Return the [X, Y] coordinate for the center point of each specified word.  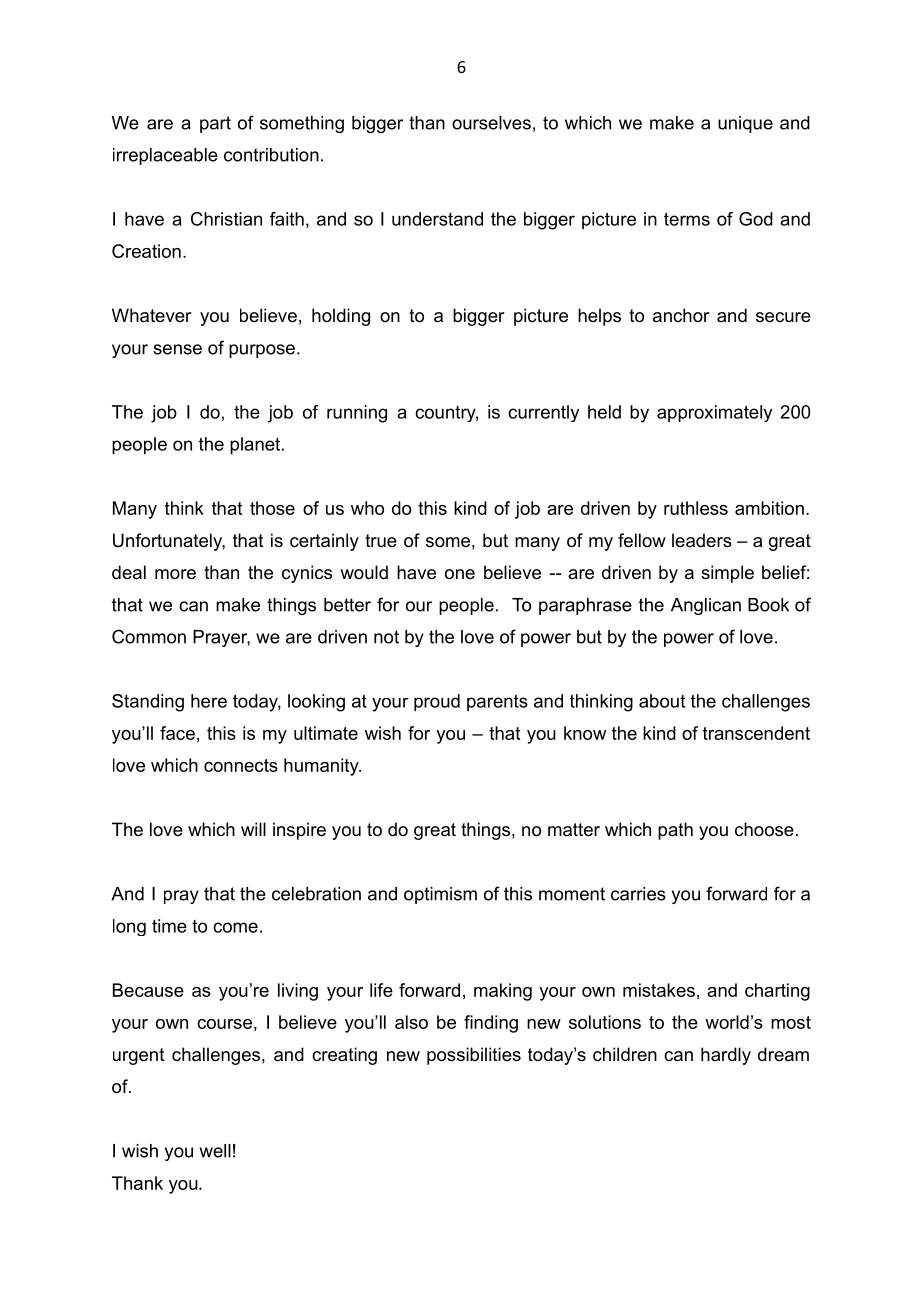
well [215, 1151]
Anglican [706, 606]
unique [745, 124]
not [386, 637]
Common [149, 636]
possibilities [474, 1056]
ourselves [491, 123]
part [215, 124]
